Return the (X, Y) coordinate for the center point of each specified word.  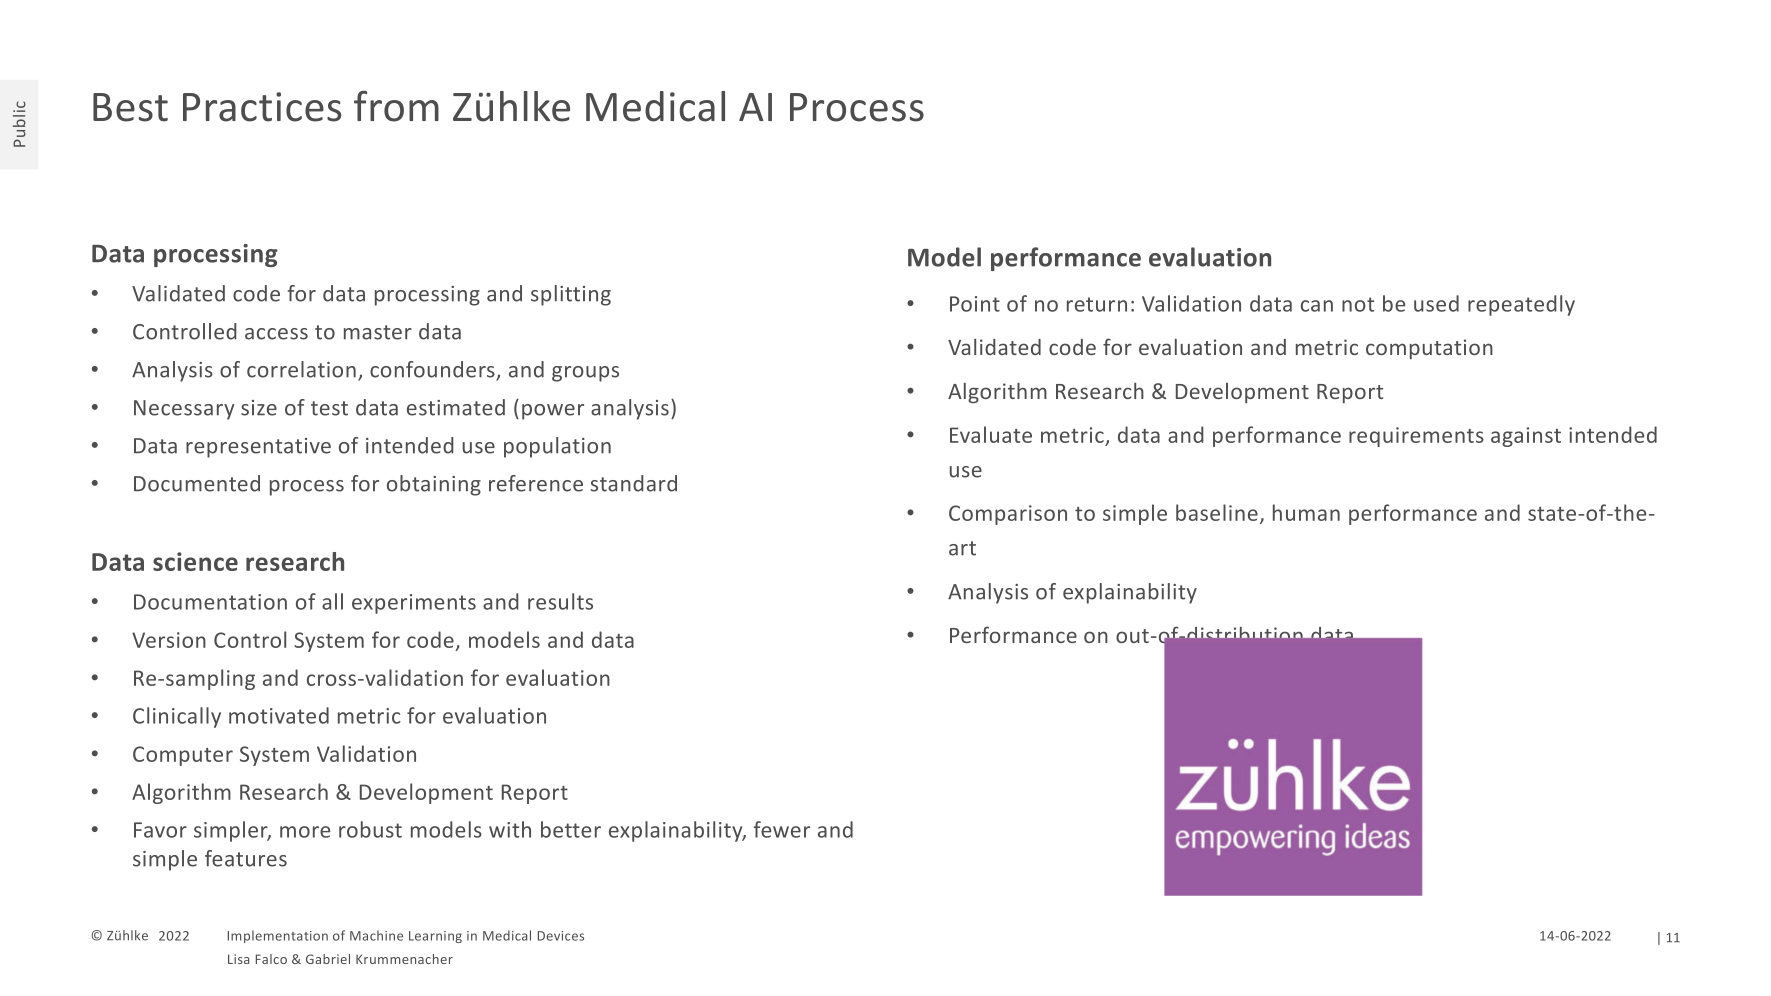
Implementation (278, 936)
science (195, 561)
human (1306, 512)
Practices (262, 107)
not (1358, 304)
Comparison (1008, 515)
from (396, 106)
